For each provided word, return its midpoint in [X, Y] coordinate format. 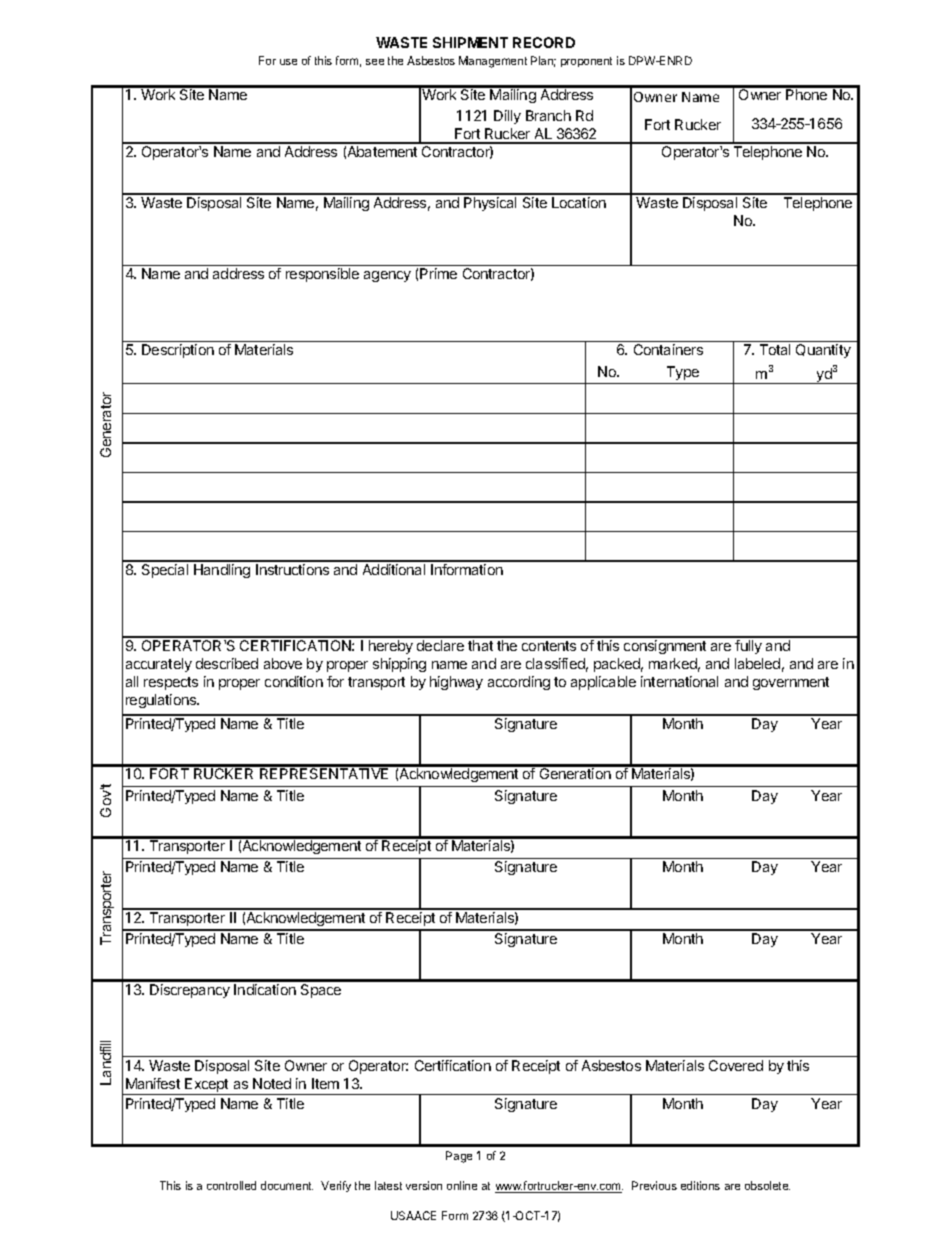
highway [456, 683]
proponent [586, 62]
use [288, 62]
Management [493, 62]
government [791, 683]
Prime [438, 273]
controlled [231, 1185]
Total [775, 349]
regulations [162, 701]
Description [178, 351]
